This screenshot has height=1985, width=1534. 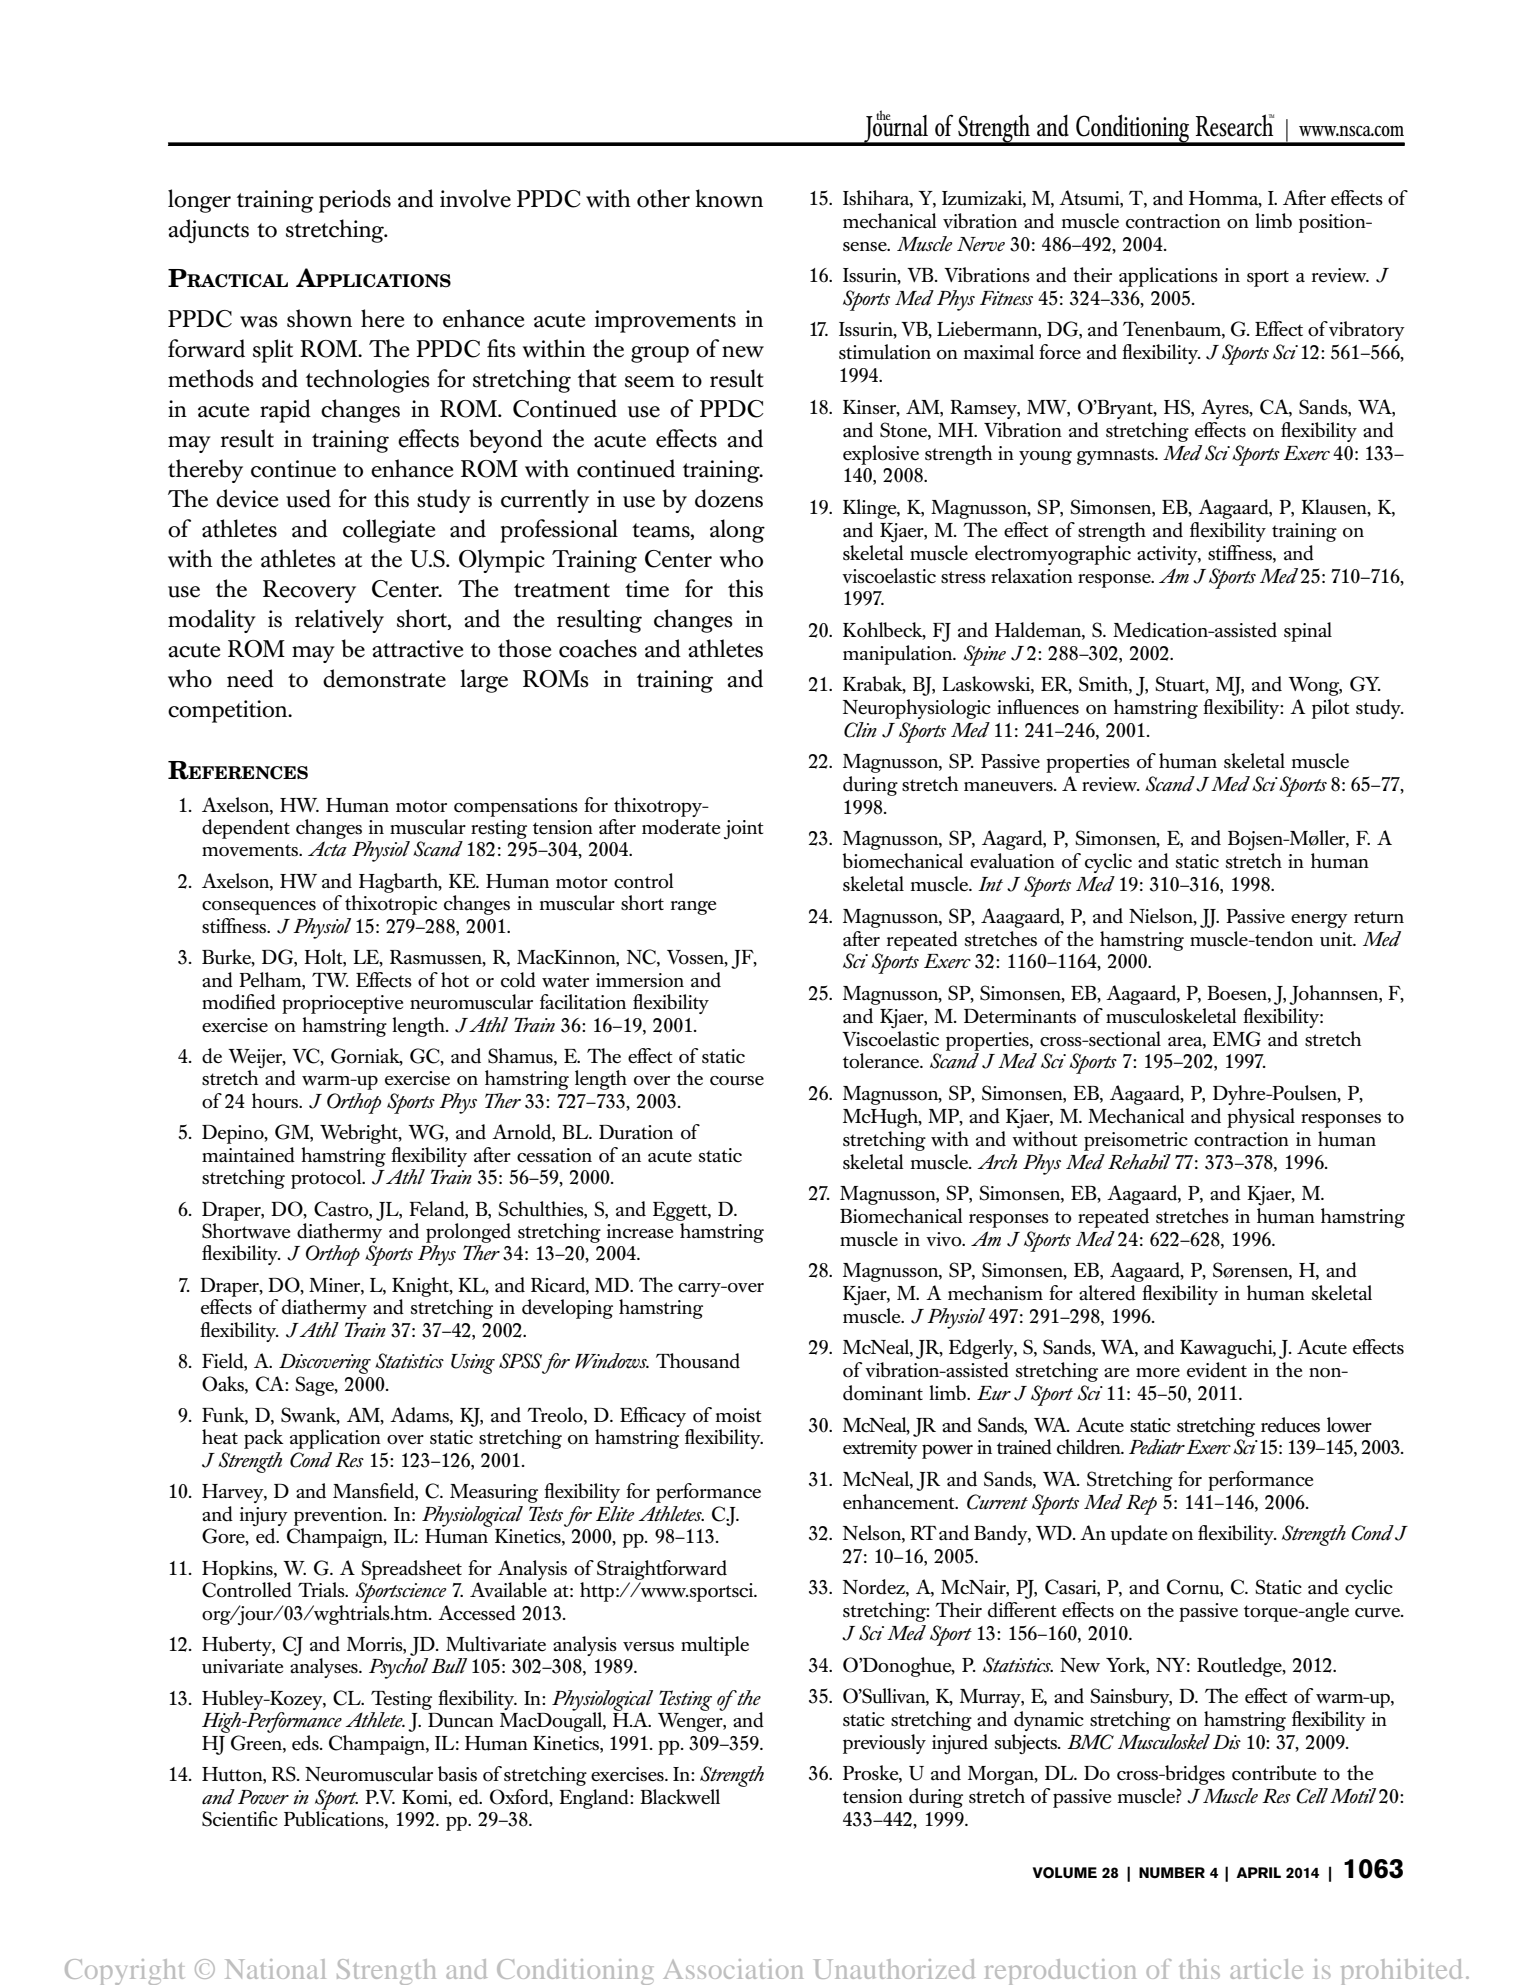 I want to click on periods, so click(x=355, y=201).
